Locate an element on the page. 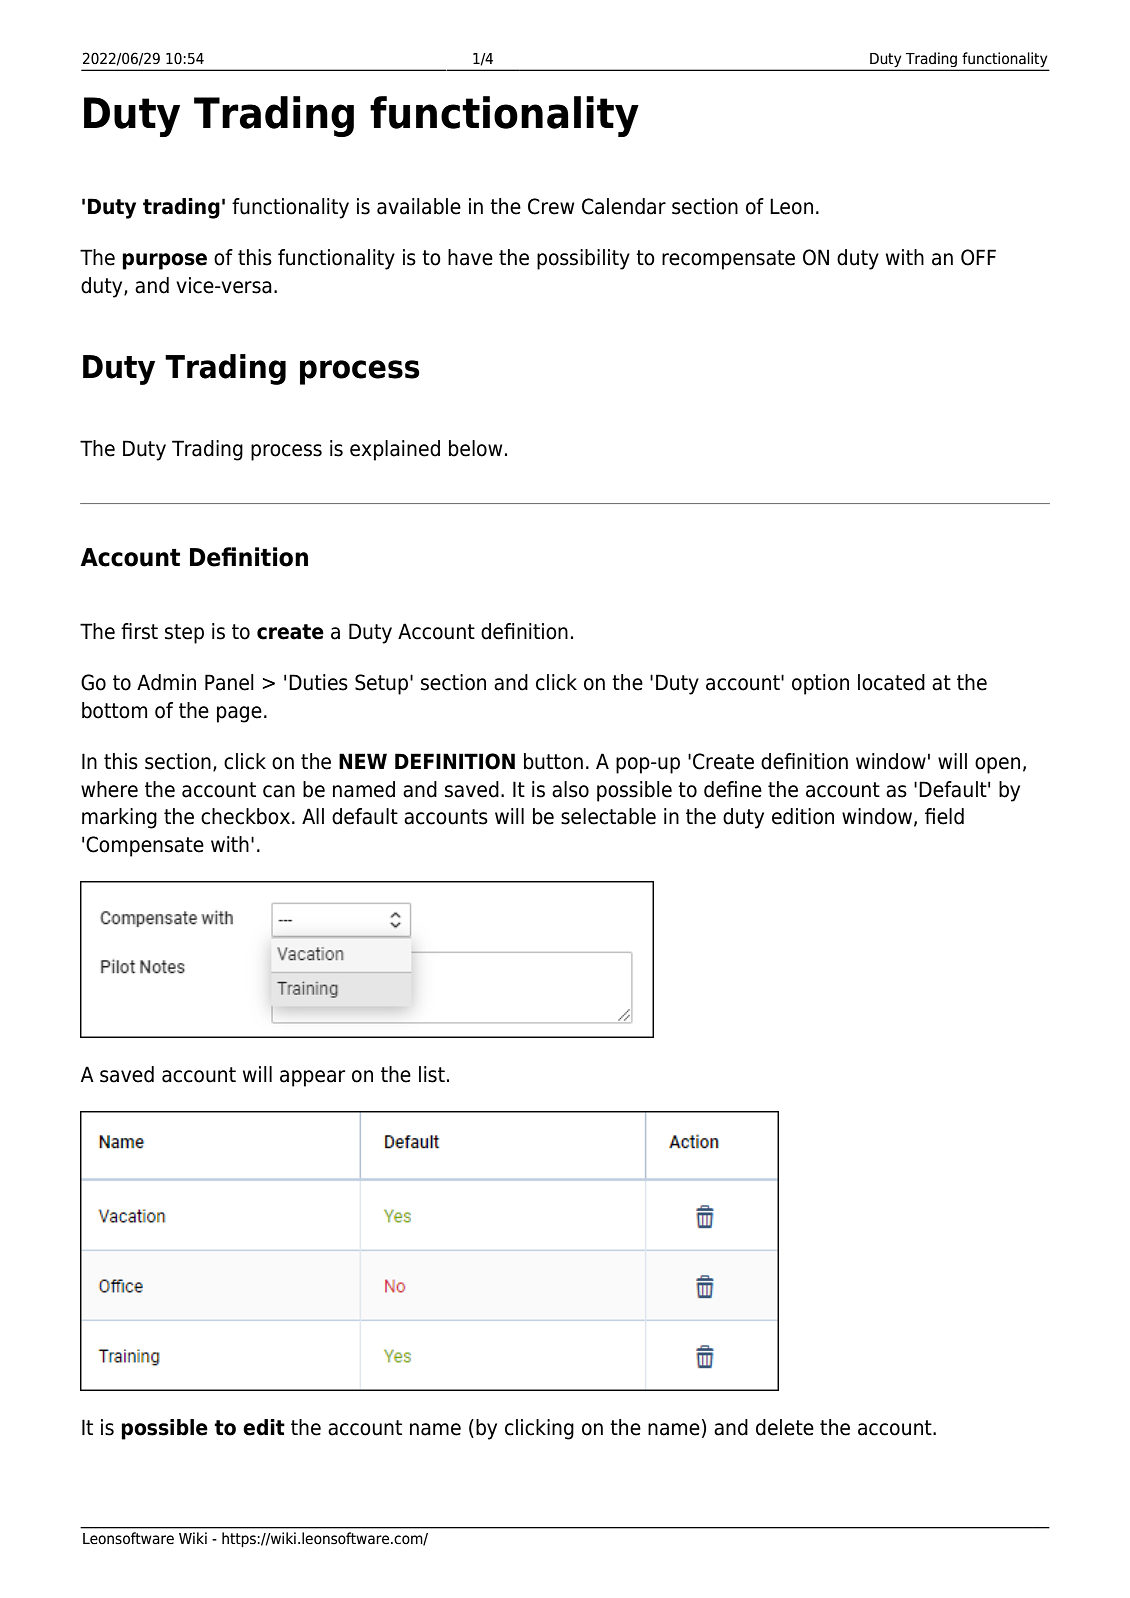  below is located at coordinates (475, 448).
